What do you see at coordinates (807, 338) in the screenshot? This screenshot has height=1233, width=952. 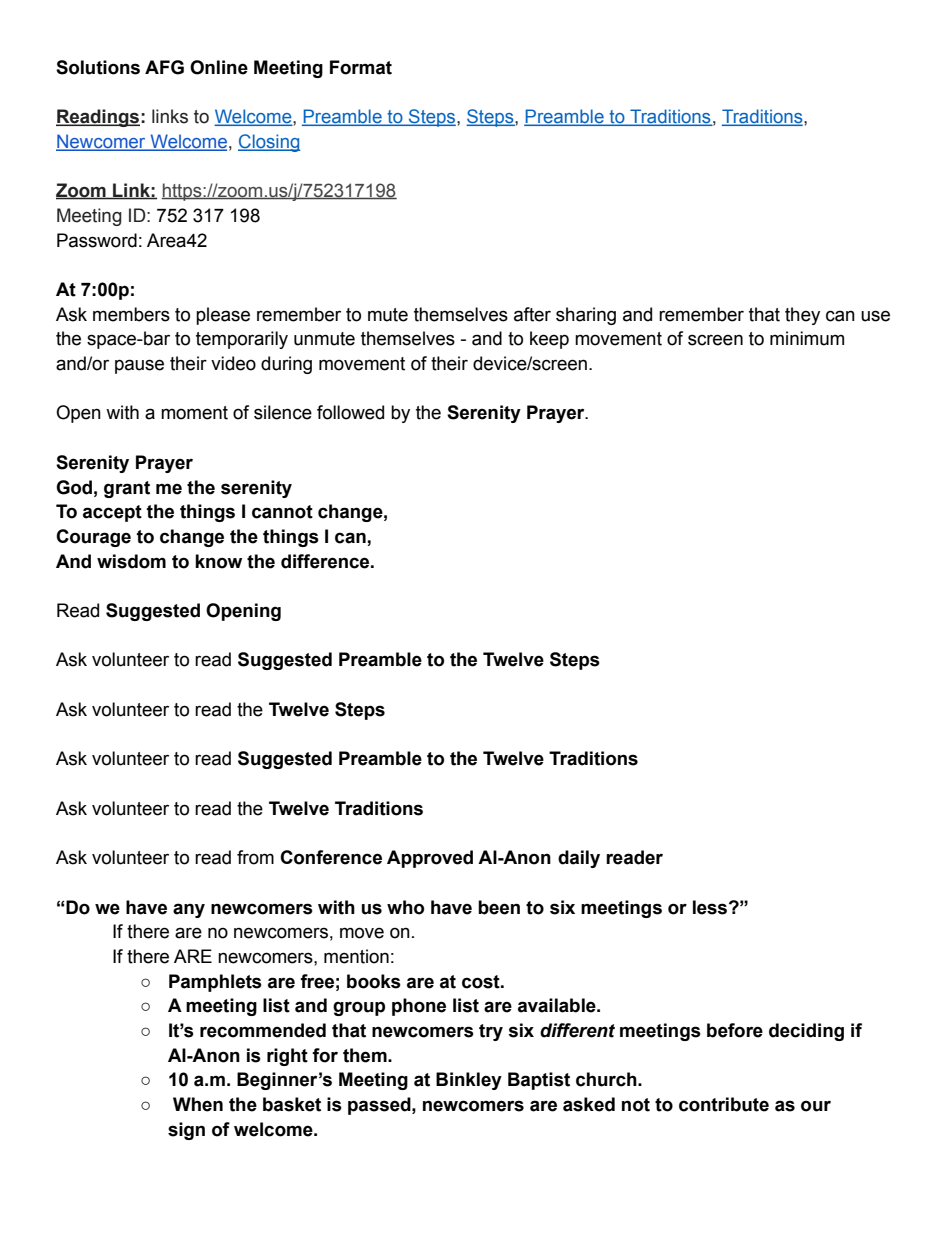 I see `minimum` at bounding box center [807, 338].
